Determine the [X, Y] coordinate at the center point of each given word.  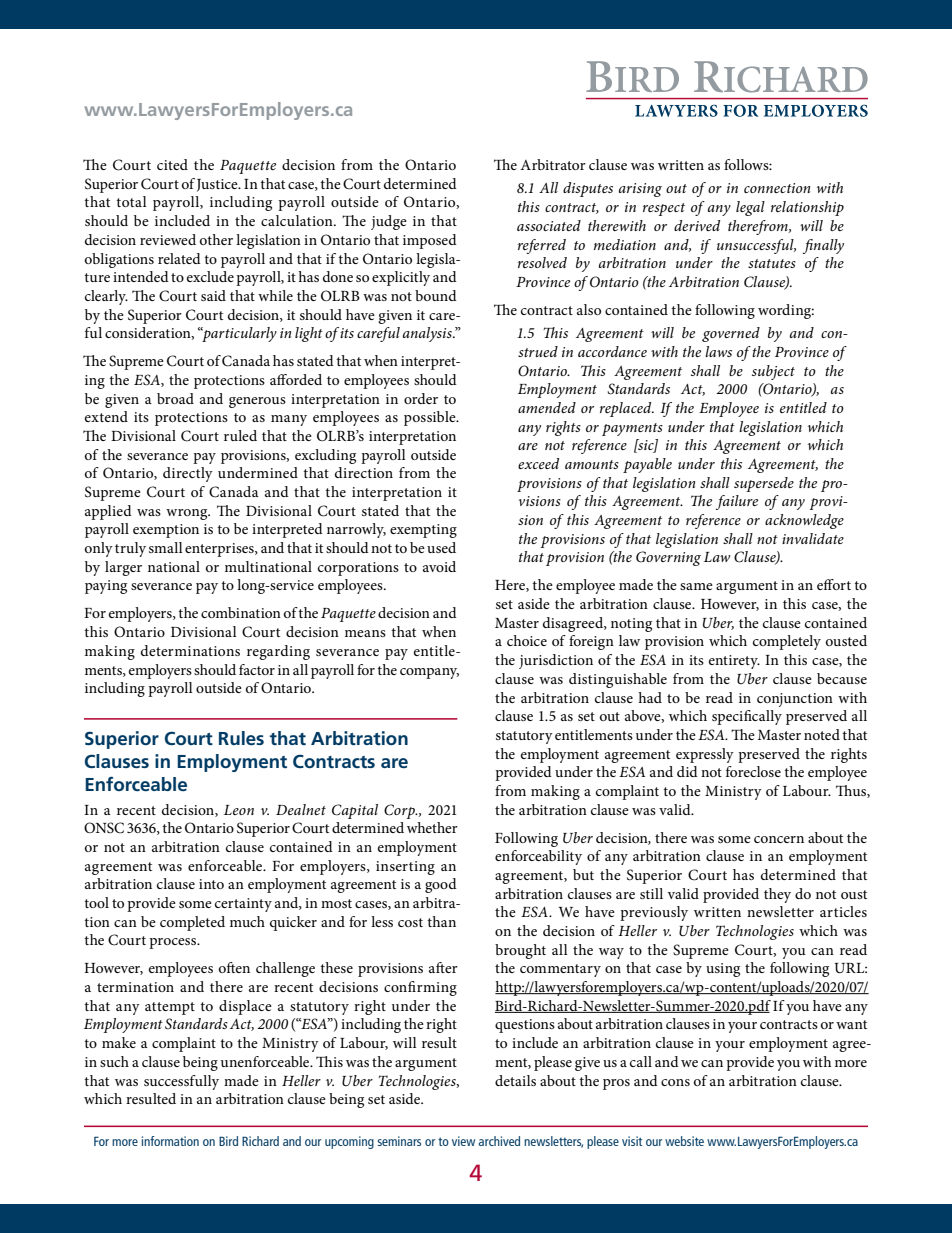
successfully [181, 1082]
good [441, 885]
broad [175, 398]
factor [257, 669]
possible [431, 418]
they [777, 895]
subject [773, 372]
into [211, 884]
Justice [218, 185]
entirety [734, 662]
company [429, 673]
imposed [430, 241]
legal [750, 208]
